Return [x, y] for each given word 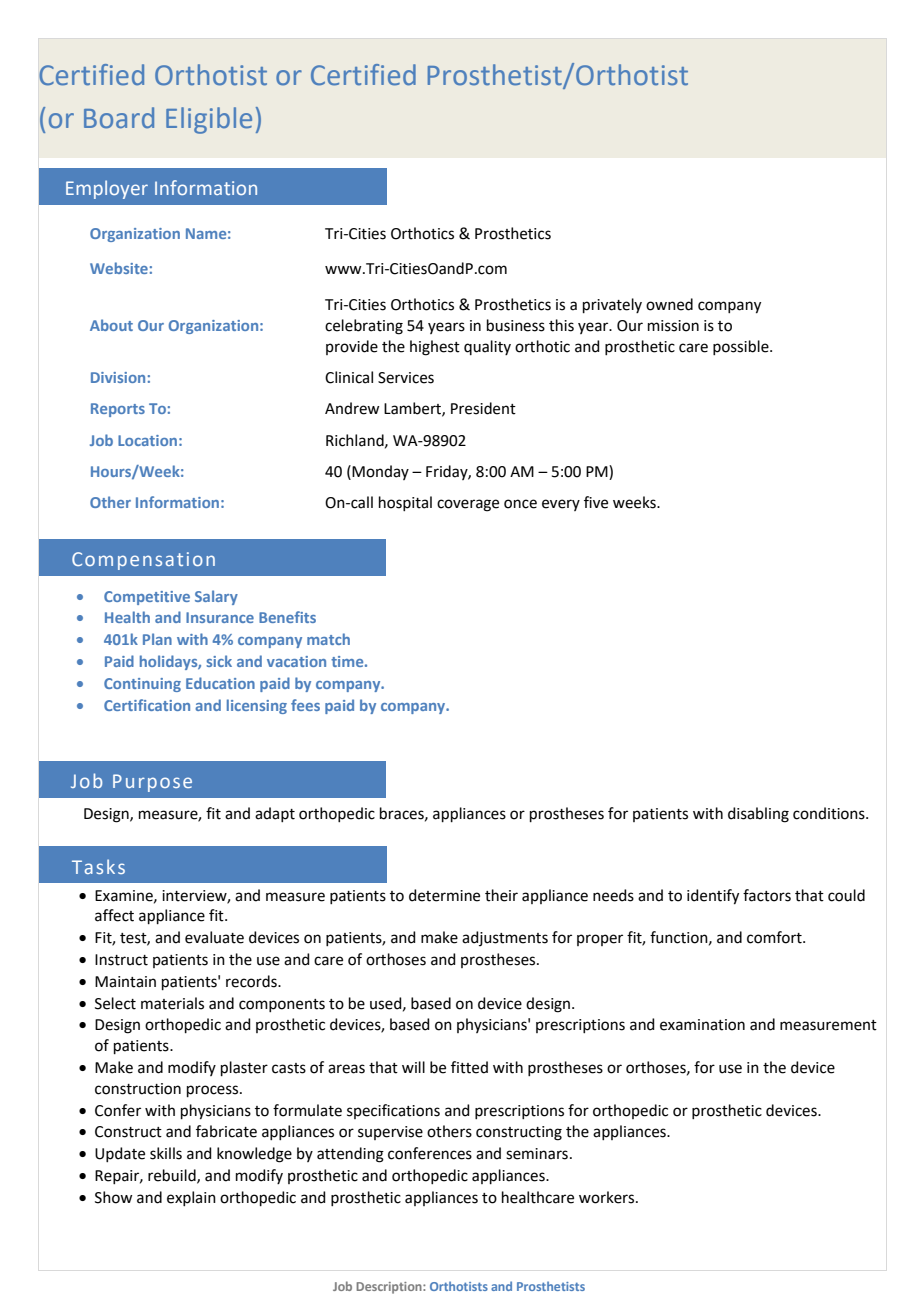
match [328, 639]
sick [219, 661]
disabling [758, 815]
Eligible [209, 120]
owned [669, 304]
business [516, 325]
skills [166, 1153]
